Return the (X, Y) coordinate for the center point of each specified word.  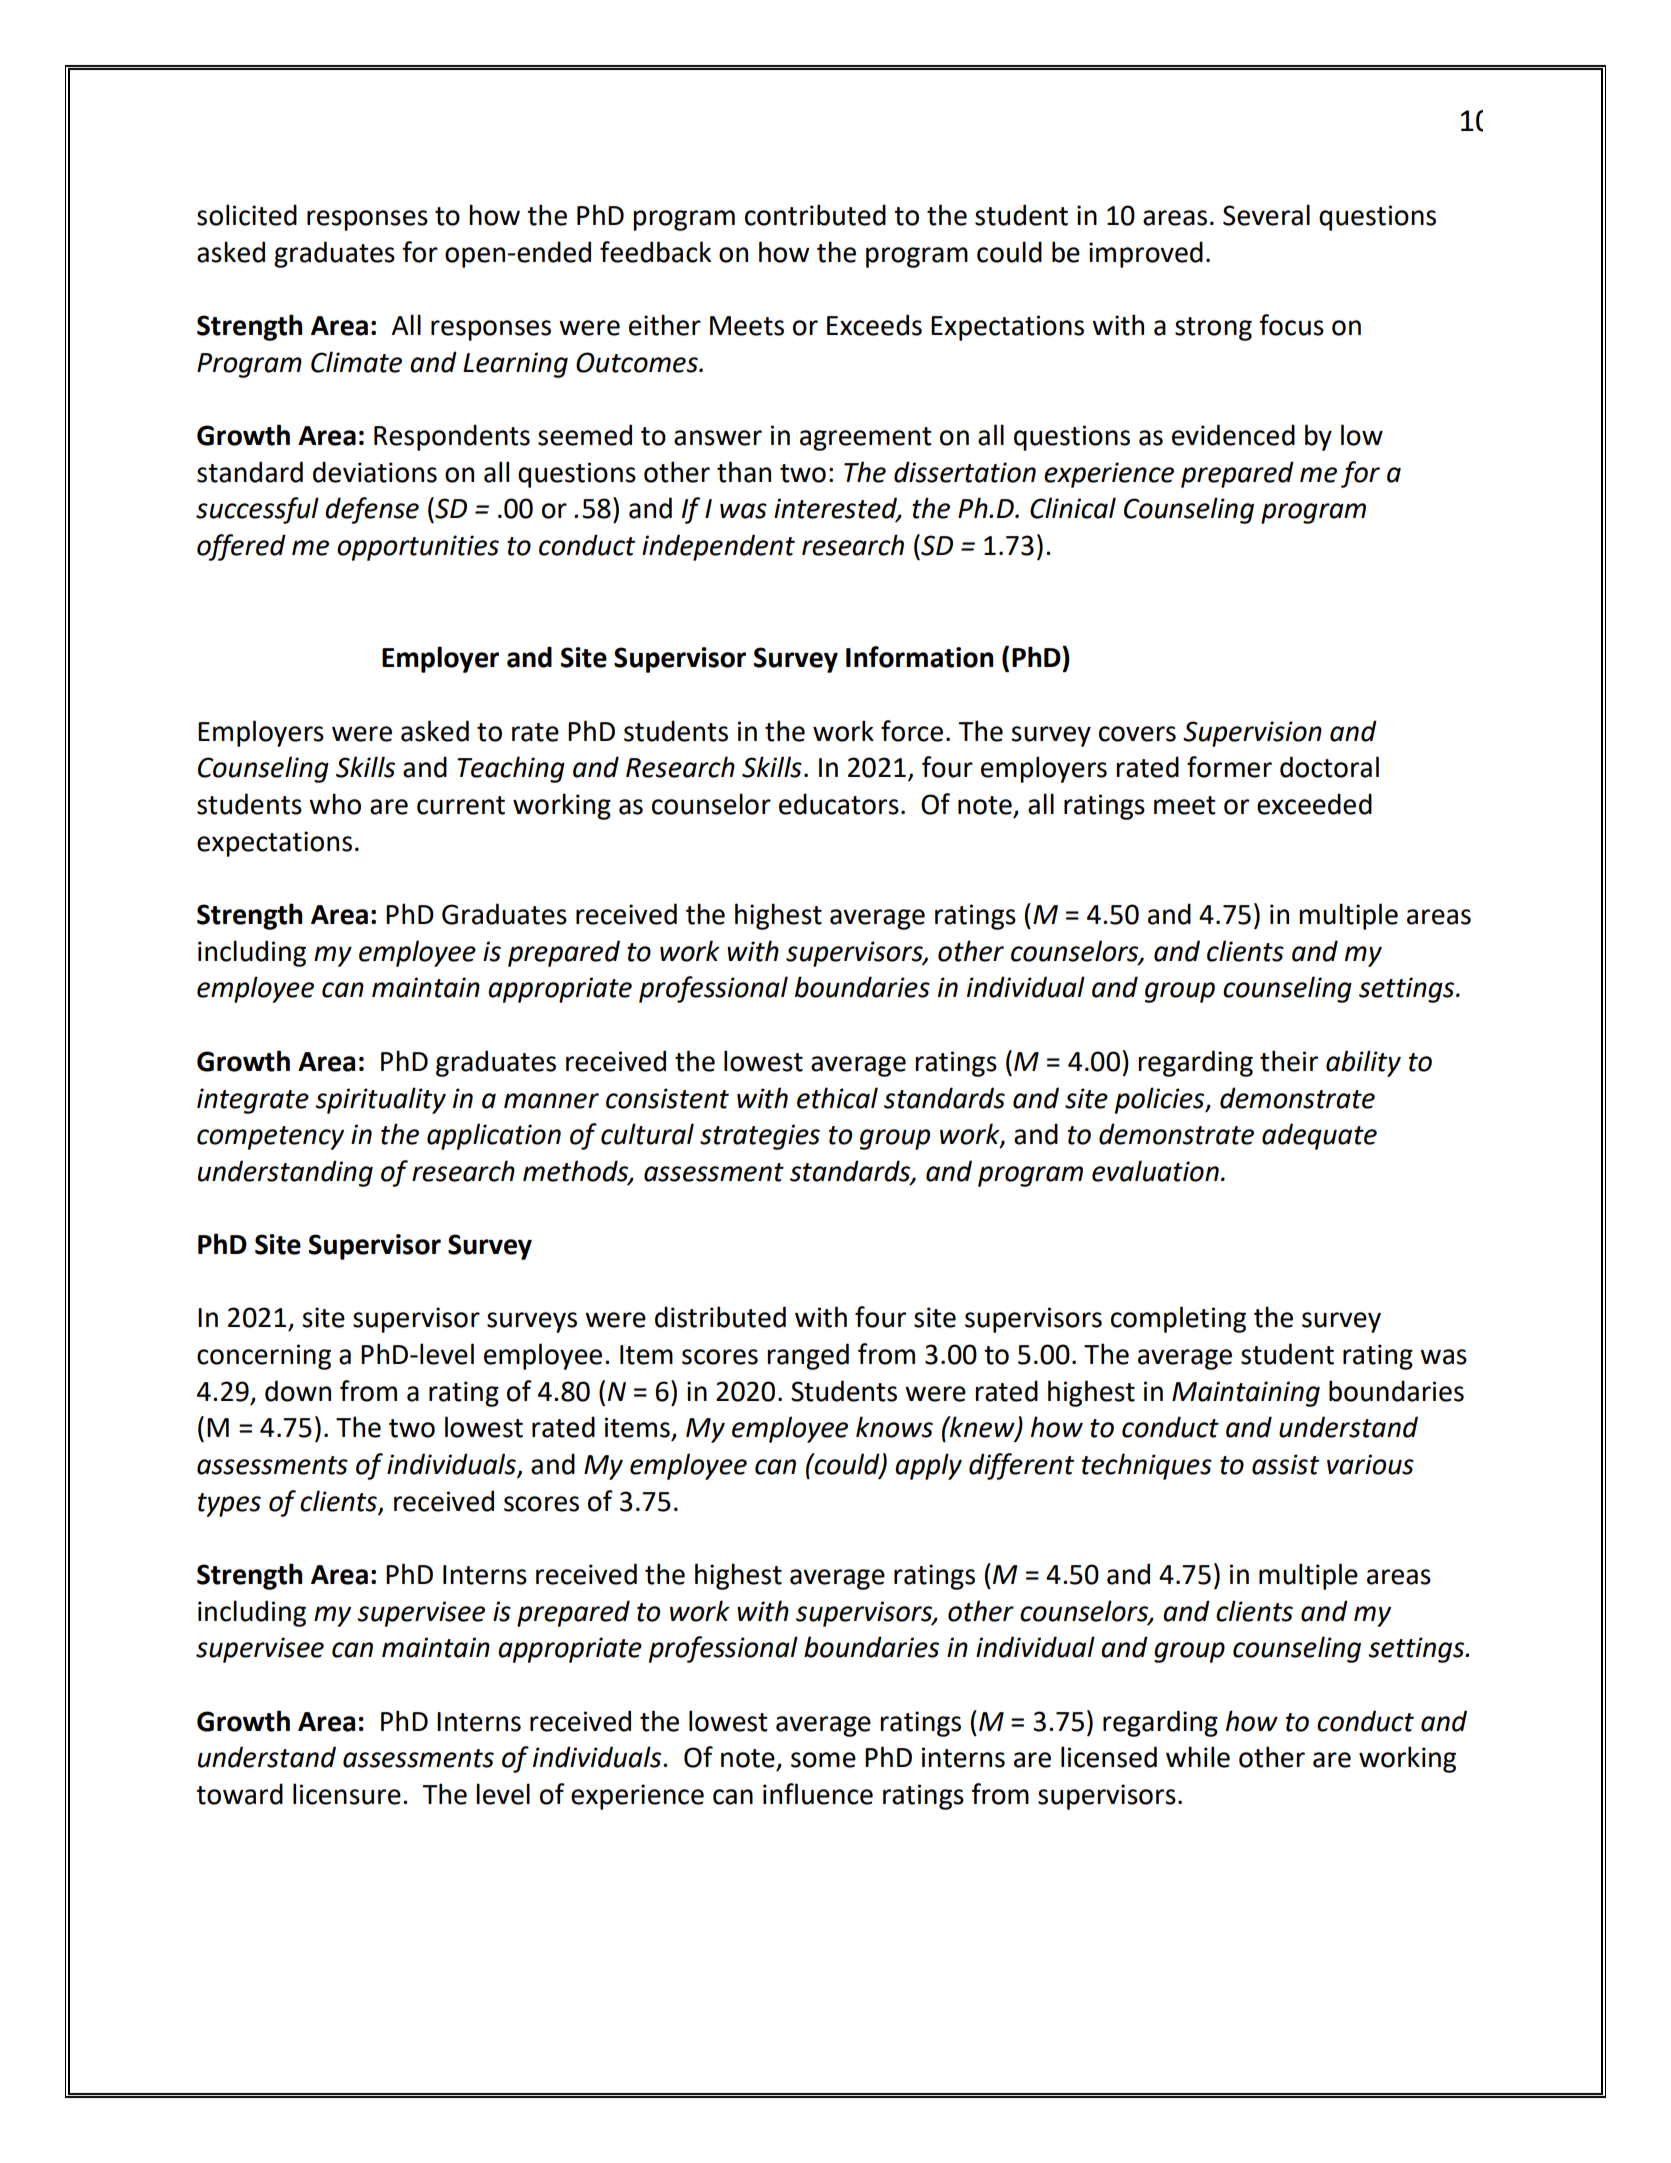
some (823, 1760)
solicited (247, 215)
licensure (347, 1794)
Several (1266, 215)
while (1198, 1757)
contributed (815, 215)
